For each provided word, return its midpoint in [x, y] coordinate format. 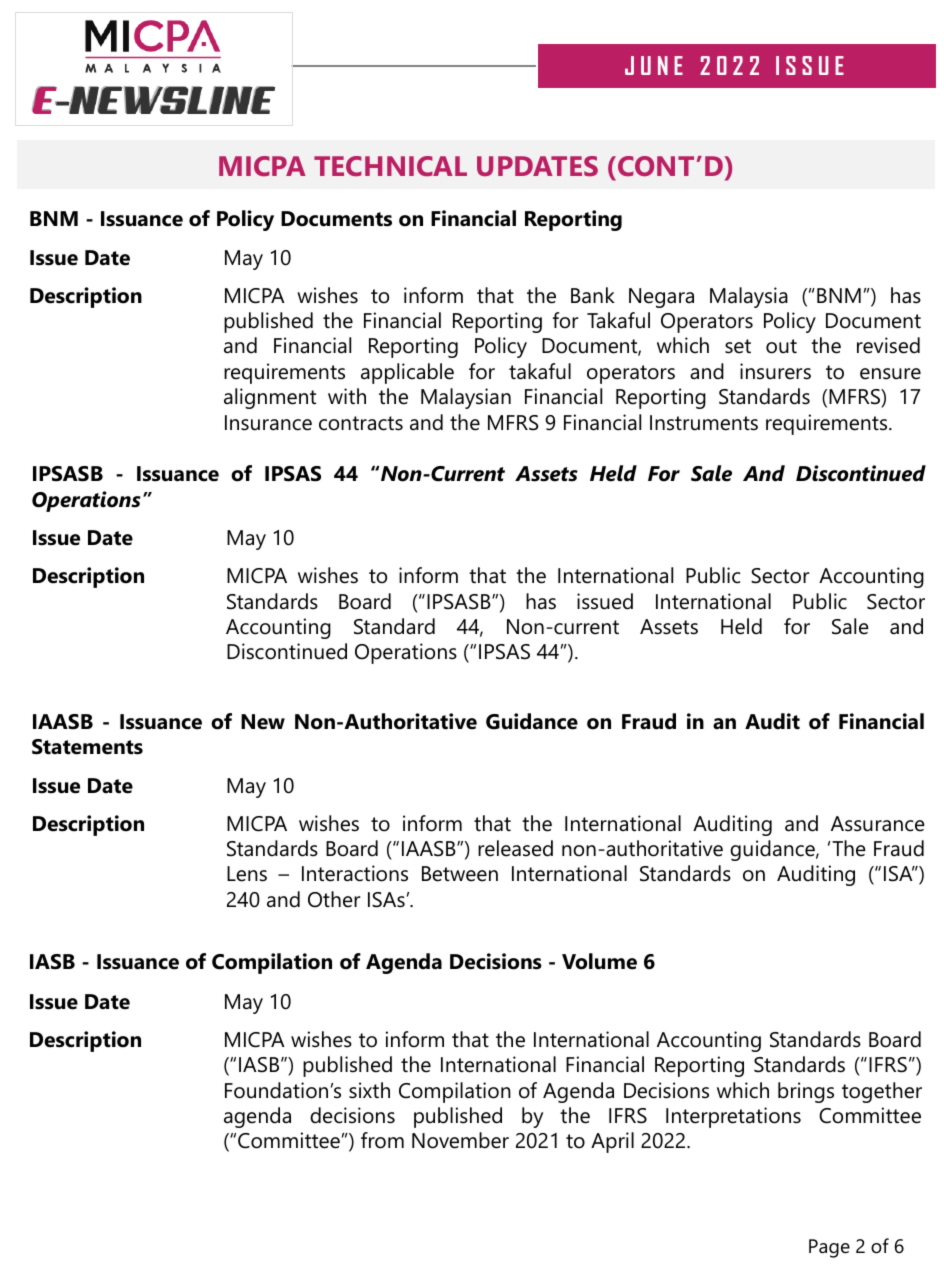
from [382, 1140]
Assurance [878, 824]
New [263, 722]
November [460, 1140]
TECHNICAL [390, 166]
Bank [593, 295]
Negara [661, 298]
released [515, 848]
